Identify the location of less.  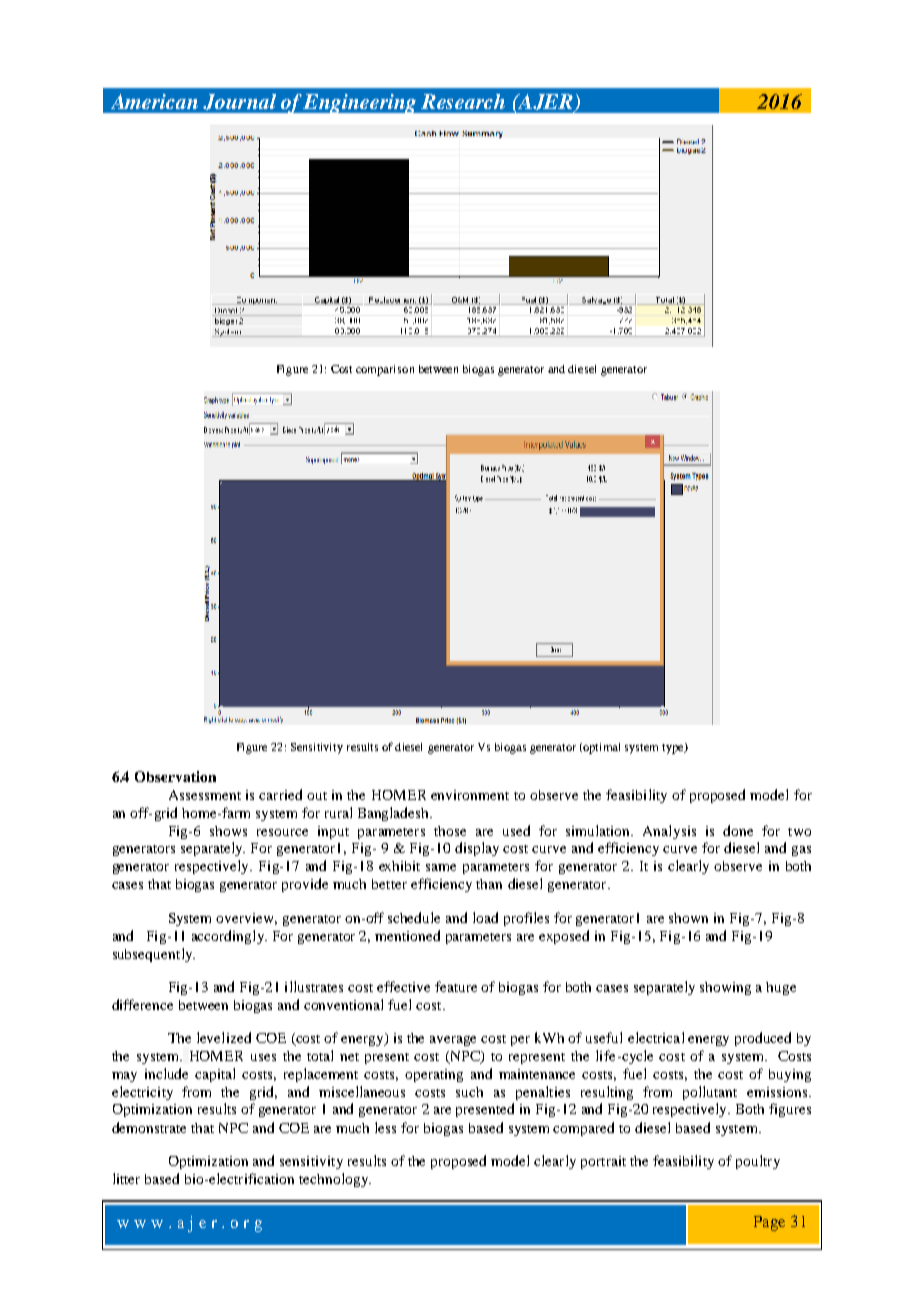
(385, 1127).
